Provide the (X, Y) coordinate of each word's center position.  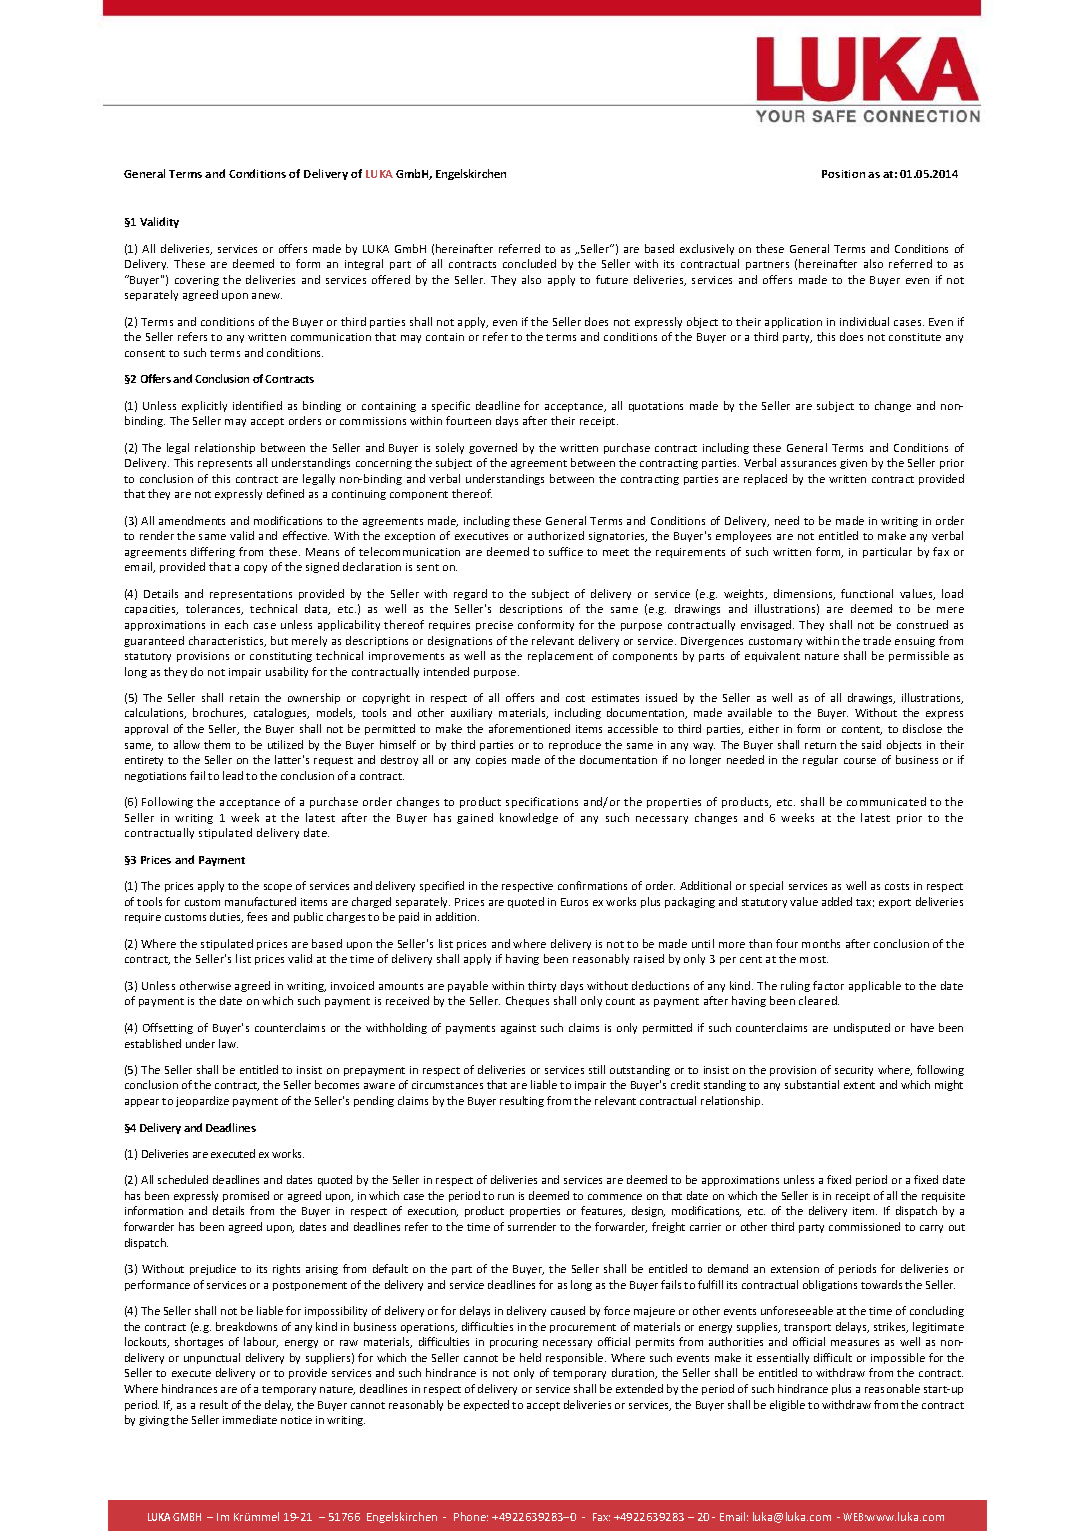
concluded (529, 263)
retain (244, 698)
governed (493, 448)
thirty (542, 986)
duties (226, 917)
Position (843, 174)
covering (197, 281)
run (506, 1197)
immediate (250, 1419)
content (862, 730)
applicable (875, 986)
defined (285, 493)
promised (246, 1196)
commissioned (864, 1226)
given (853, 464)
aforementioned (529, 728)
